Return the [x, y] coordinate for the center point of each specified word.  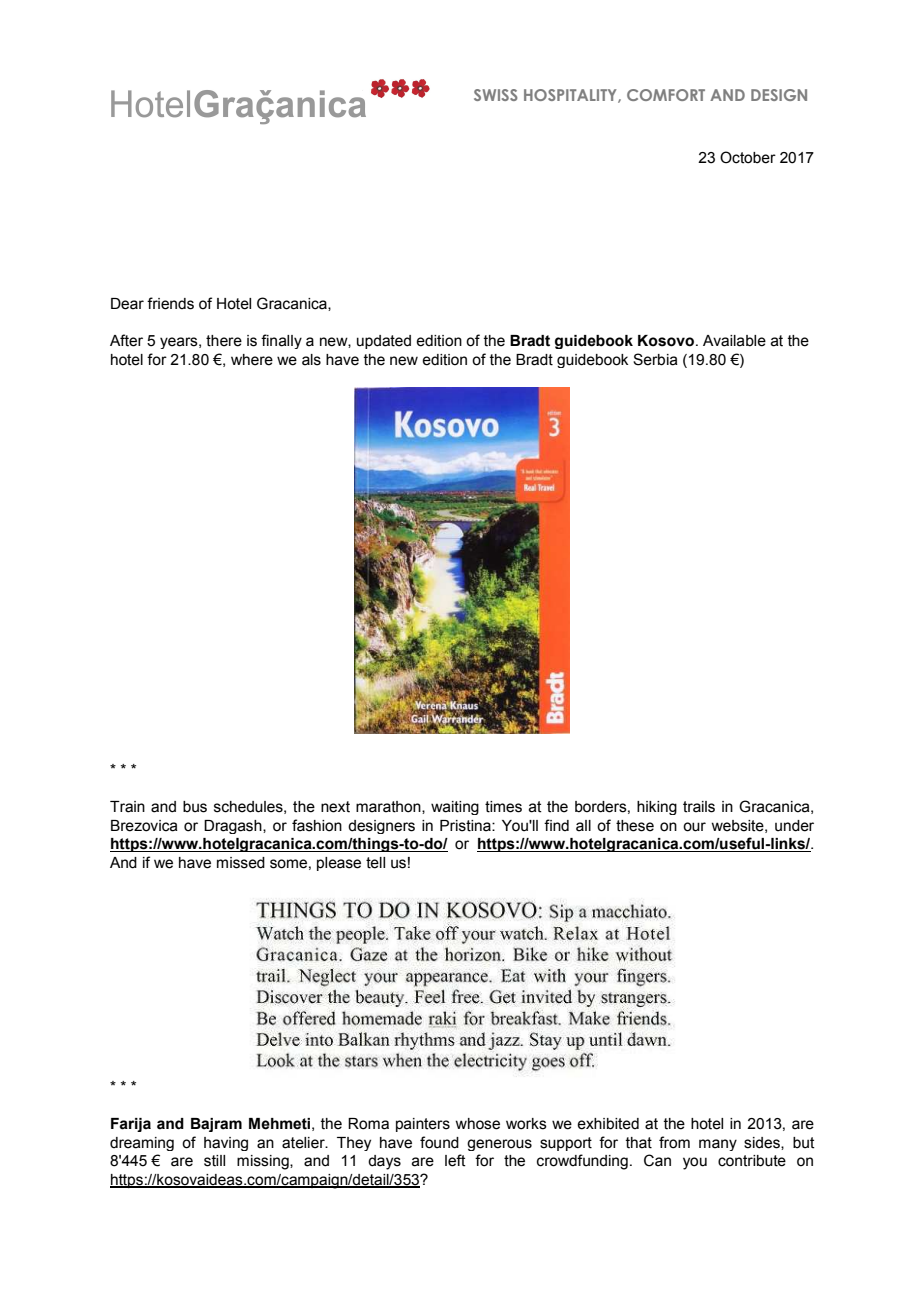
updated [384, 342]
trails [699, 807]
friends [170, 303]
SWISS [496, 95]
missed [241, 863]
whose [477, 1124]
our [694, 827]
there [224, 341]
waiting [455, 808]
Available [734, 341]
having [226, 1144]
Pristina [466, 826]
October [748, 157]
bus [195, 807]
